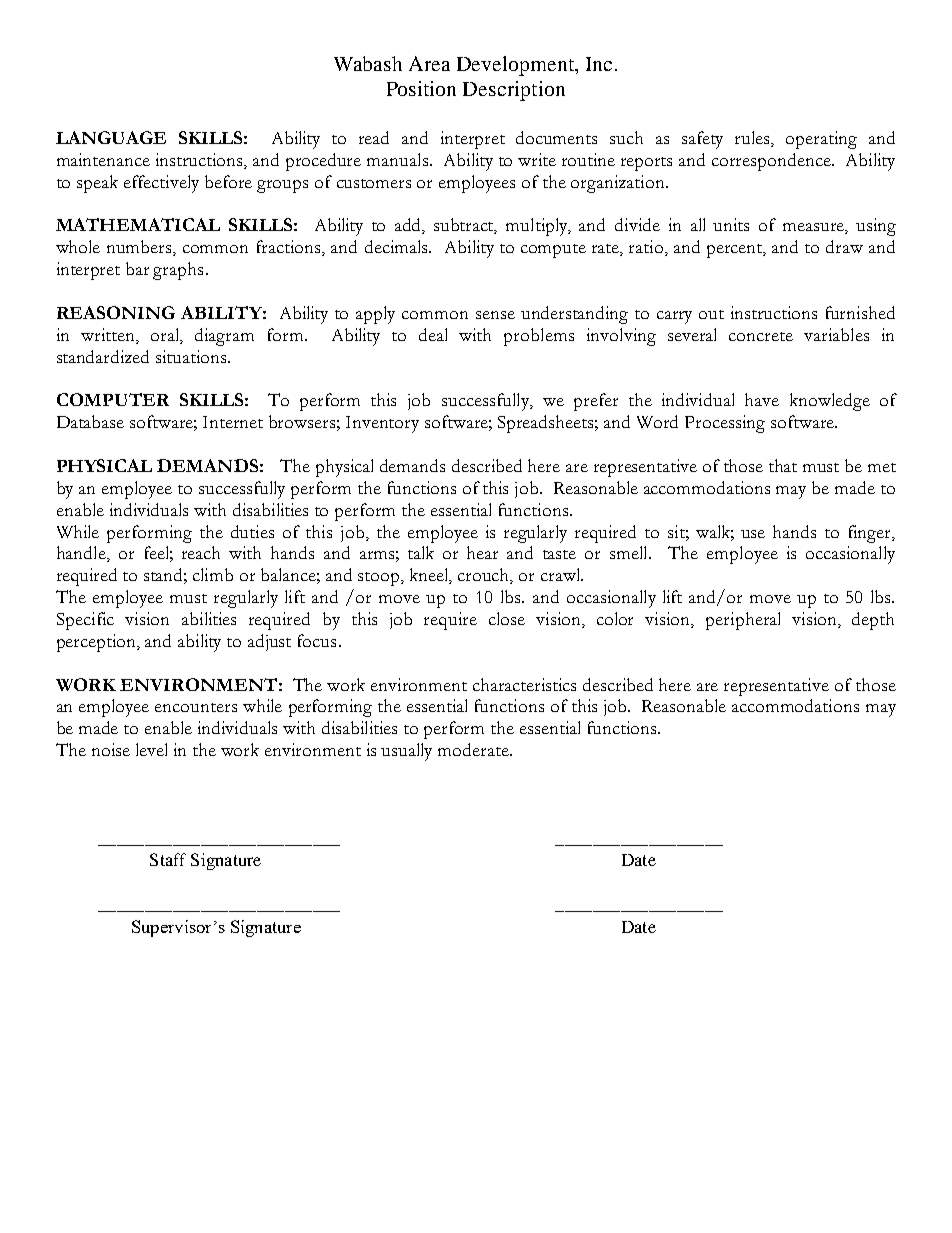 The width and height of the document is (952, 1233). Describe the element at coordinates (743, 621) in the document. I see `peripheral` at that location.
